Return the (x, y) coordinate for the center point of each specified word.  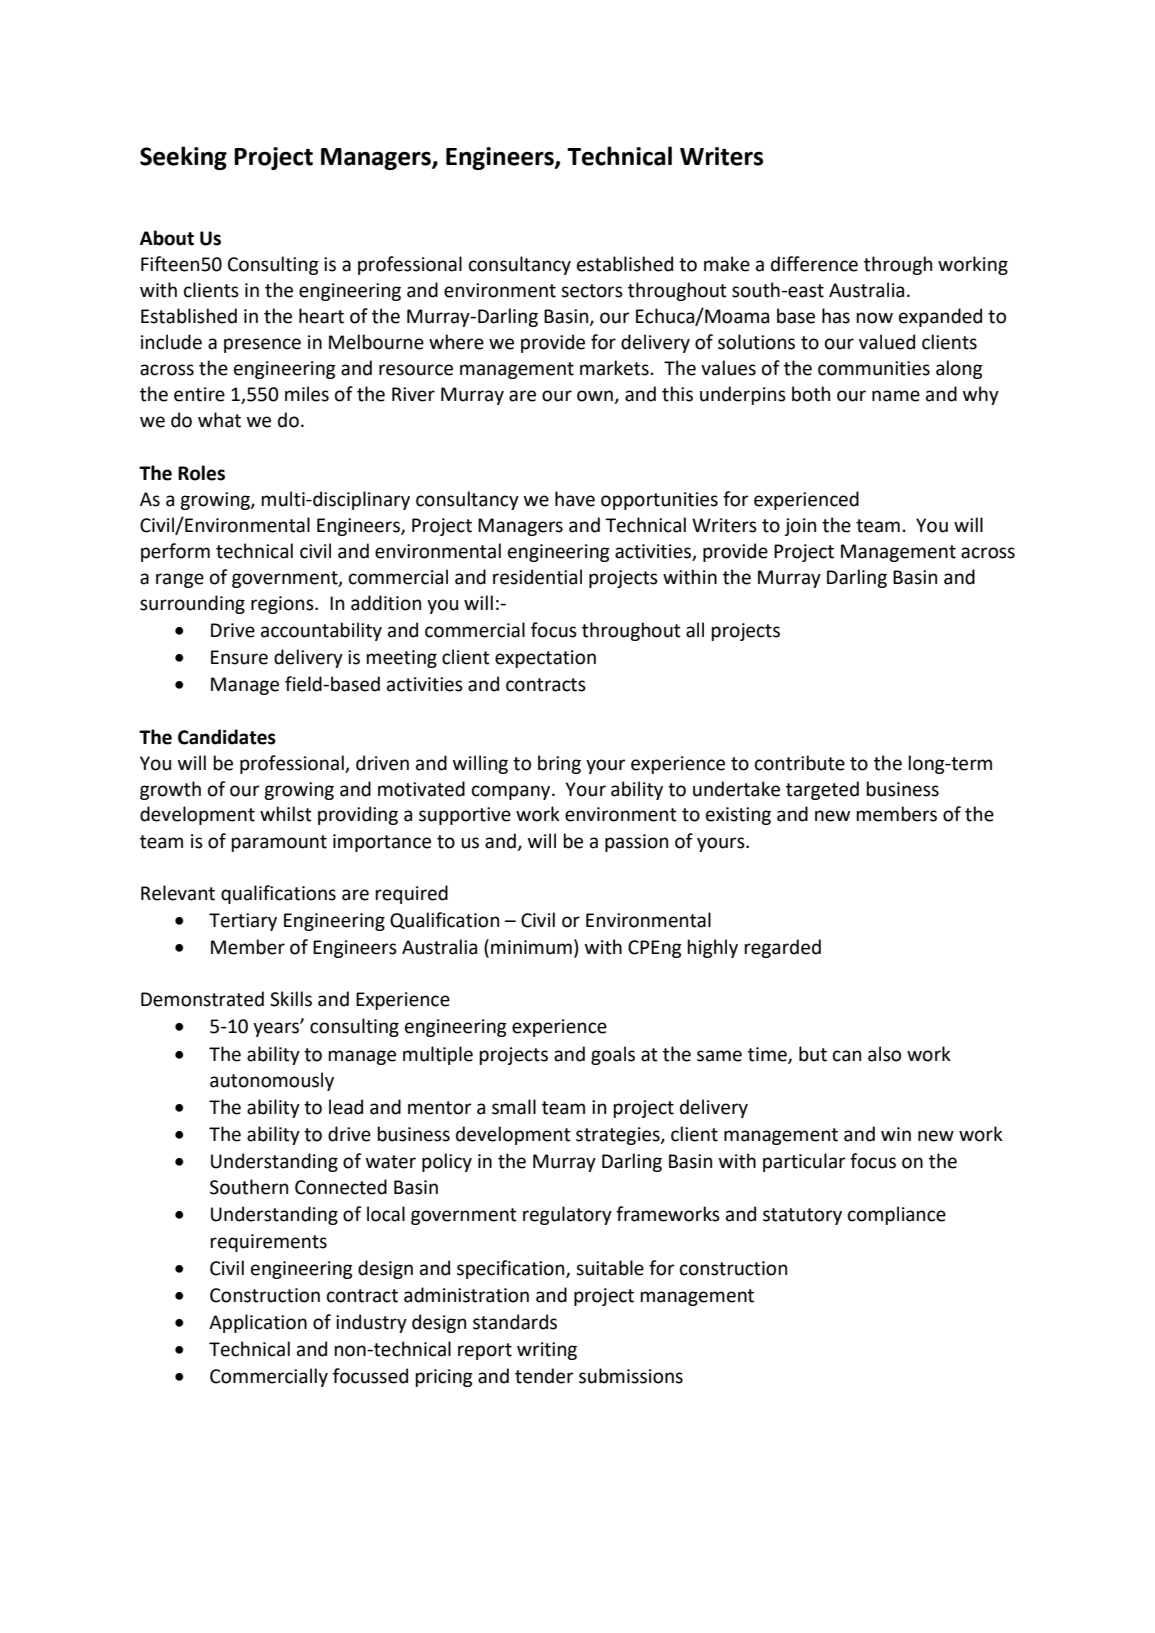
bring (559, 764)
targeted (822, 790)
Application (258, 1323)
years (277, 1029)
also (884, 1054)
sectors (592, 291)
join (800, 527)
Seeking (183, 158)
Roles (201, 473)
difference (814, 264)
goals (613, 1055)
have (575, 499)
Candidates (227, 737)
